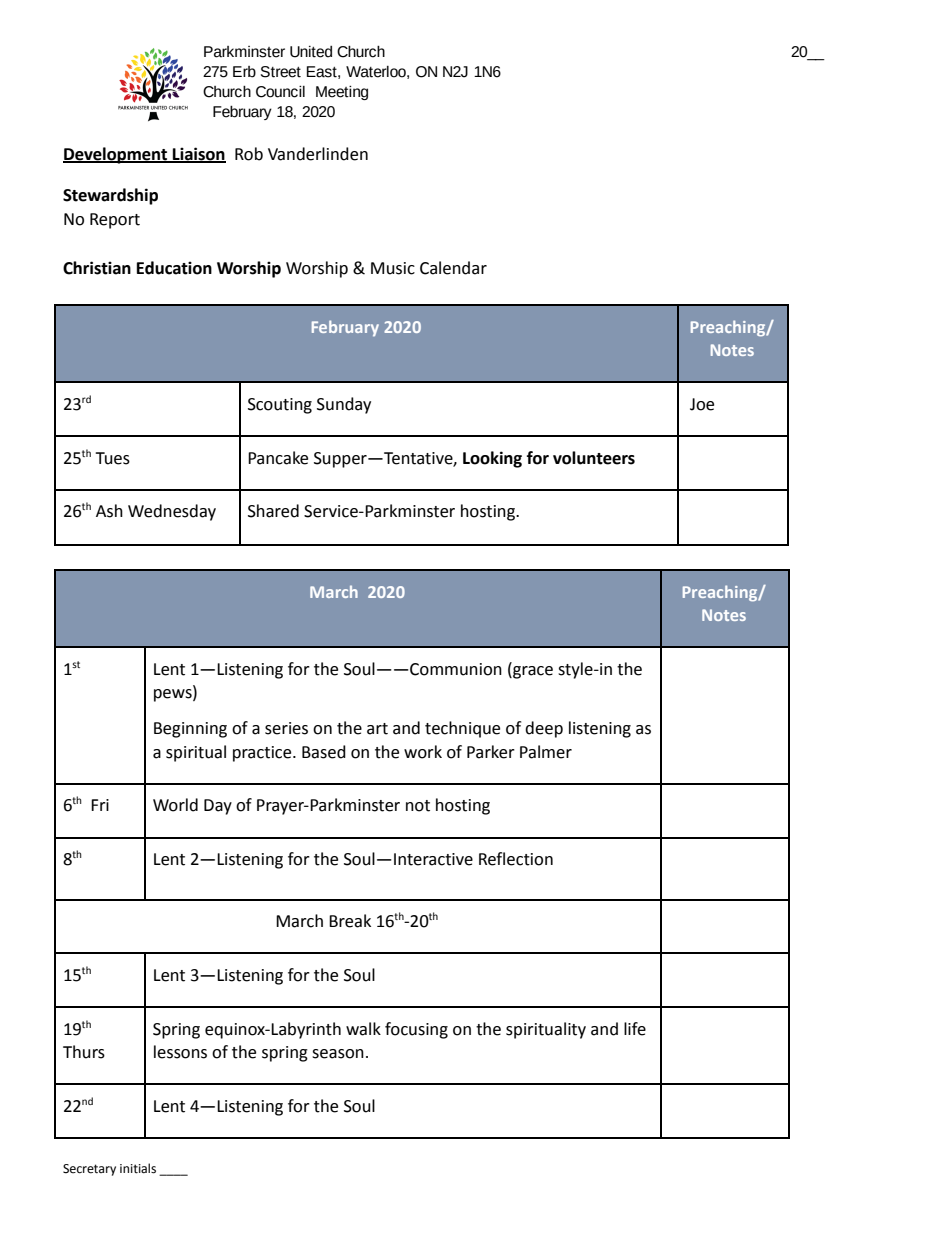 Image resolution: width=952 pixels, height=1233 pixels. Describe the element at coordinates (198, 155) in the screenshot. I see `Liaison` at that location.
